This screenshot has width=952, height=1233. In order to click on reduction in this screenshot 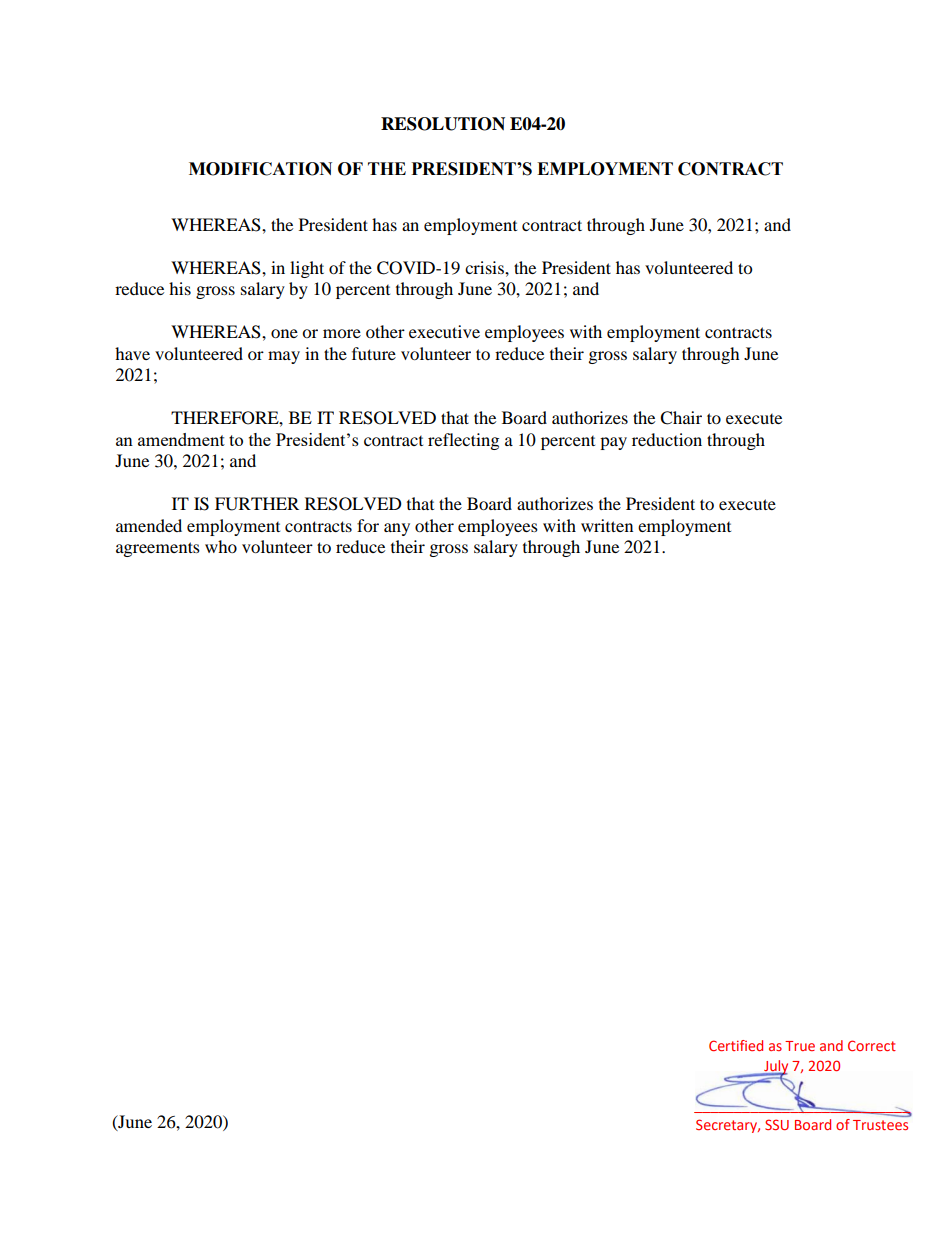, I will do `click(667, 439)`.
